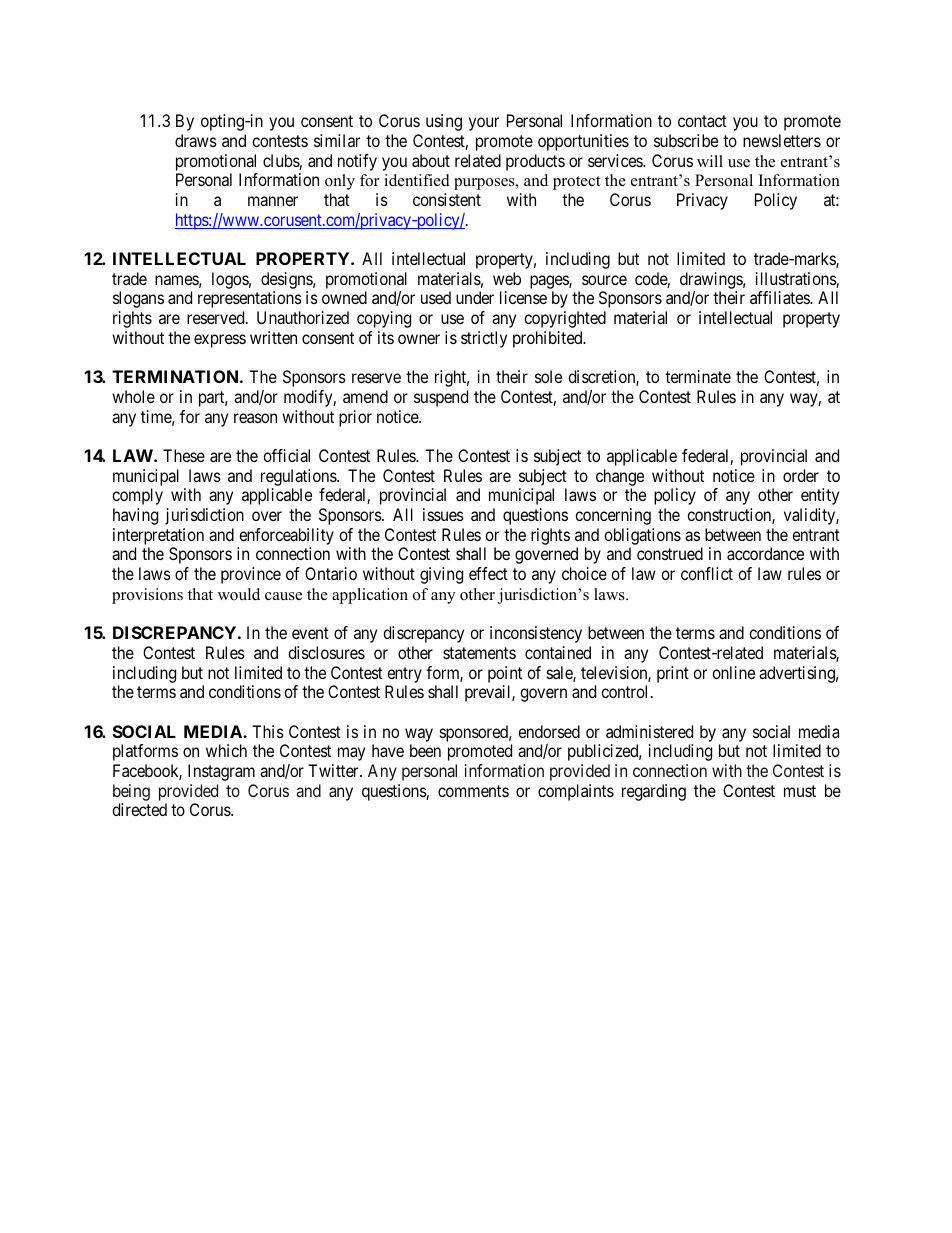  Describe the element at coordinates (251, 575) in the document. I see `province` at that location.
